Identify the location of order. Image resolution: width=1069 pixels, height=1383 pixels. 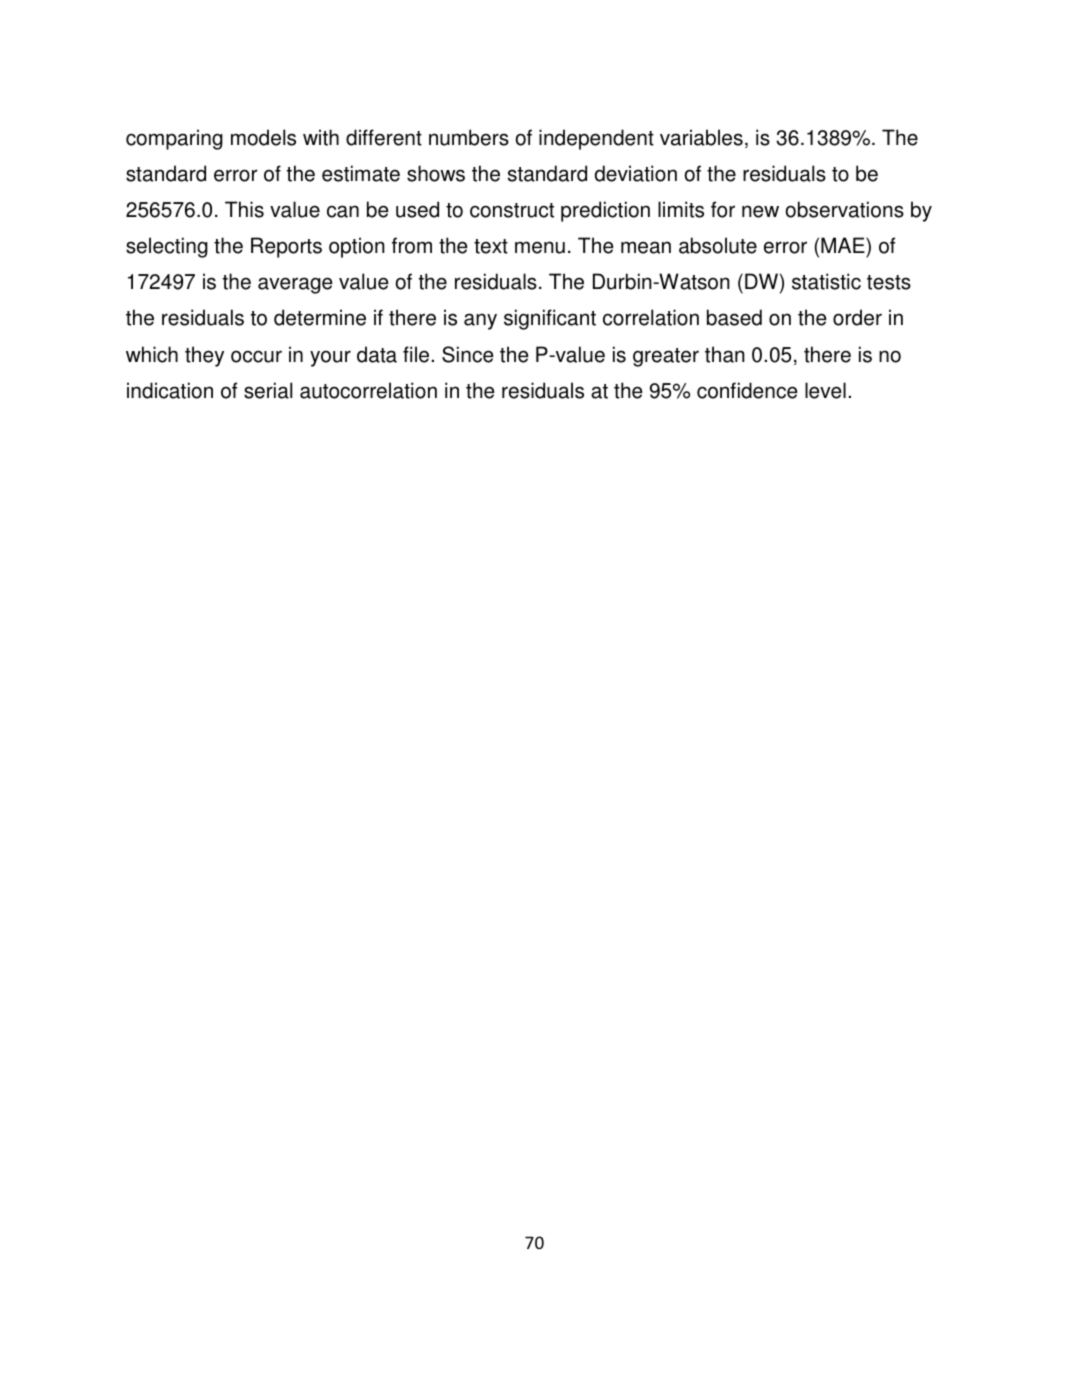
(857, 317).
